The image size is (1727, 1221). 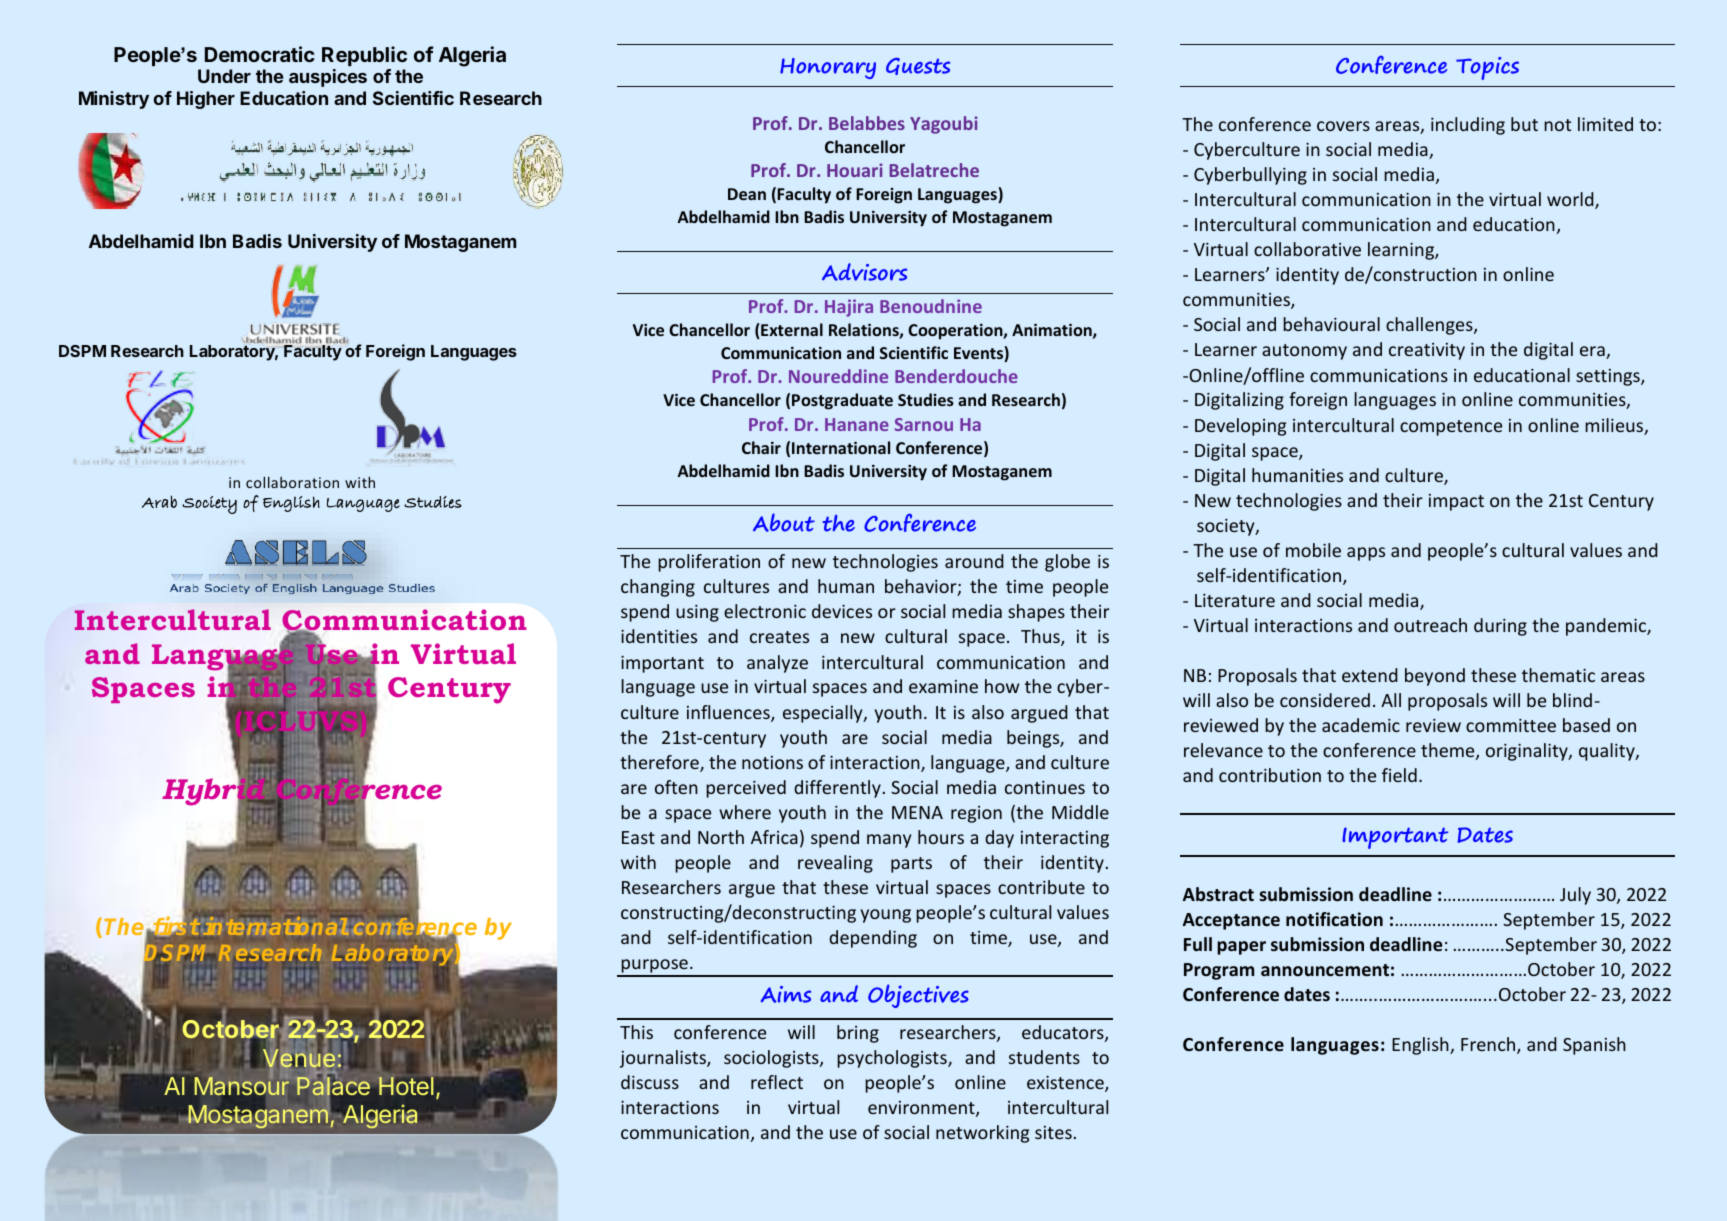 What do you see at coordinates (638, 837) in the screenshot?
I see `East` at bounding box center [638, 837].
